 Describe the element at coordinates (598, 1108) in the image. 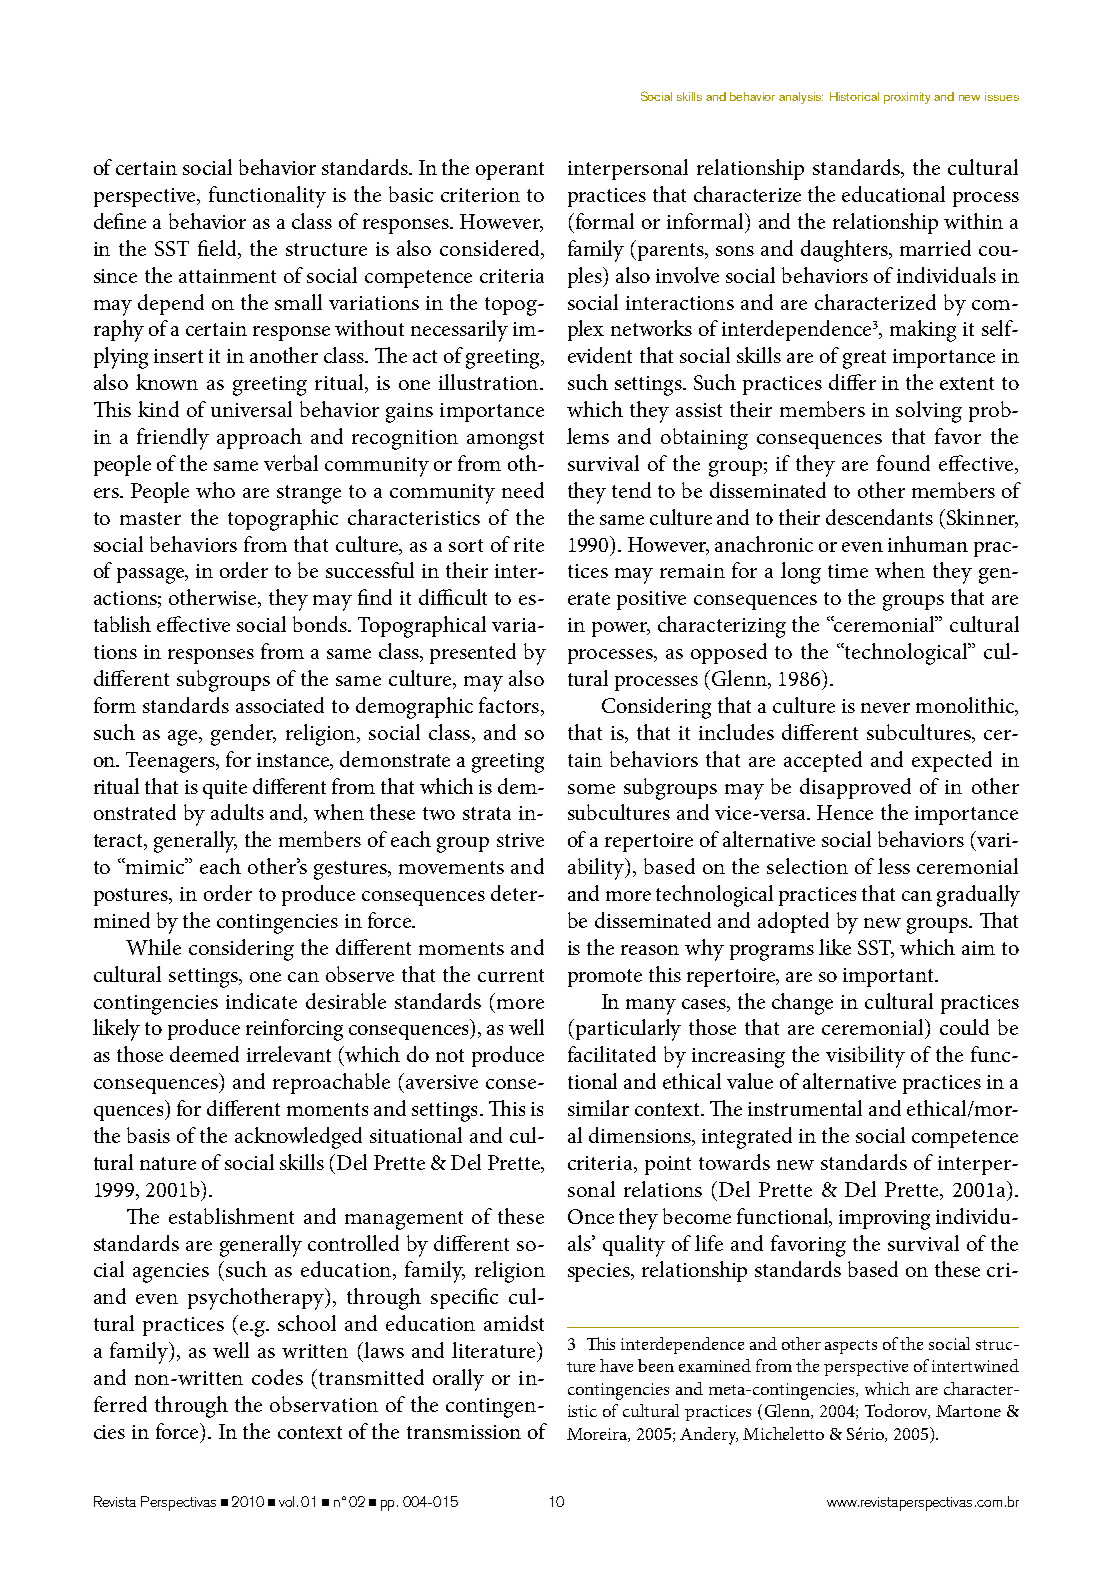

I see `similar` at that location.
